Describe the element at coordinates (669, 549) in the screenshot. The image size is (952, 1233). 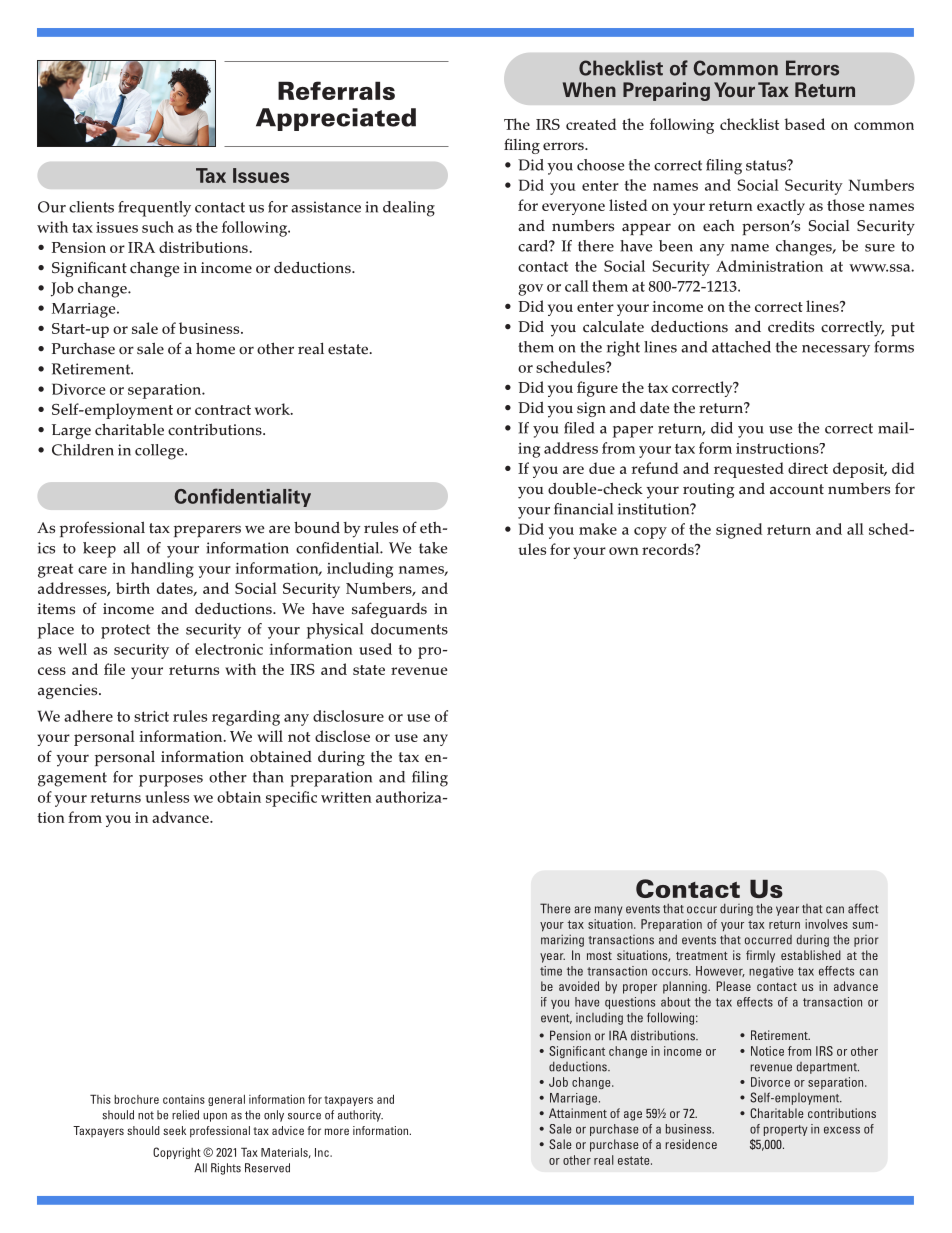
I see `records` at that location.
